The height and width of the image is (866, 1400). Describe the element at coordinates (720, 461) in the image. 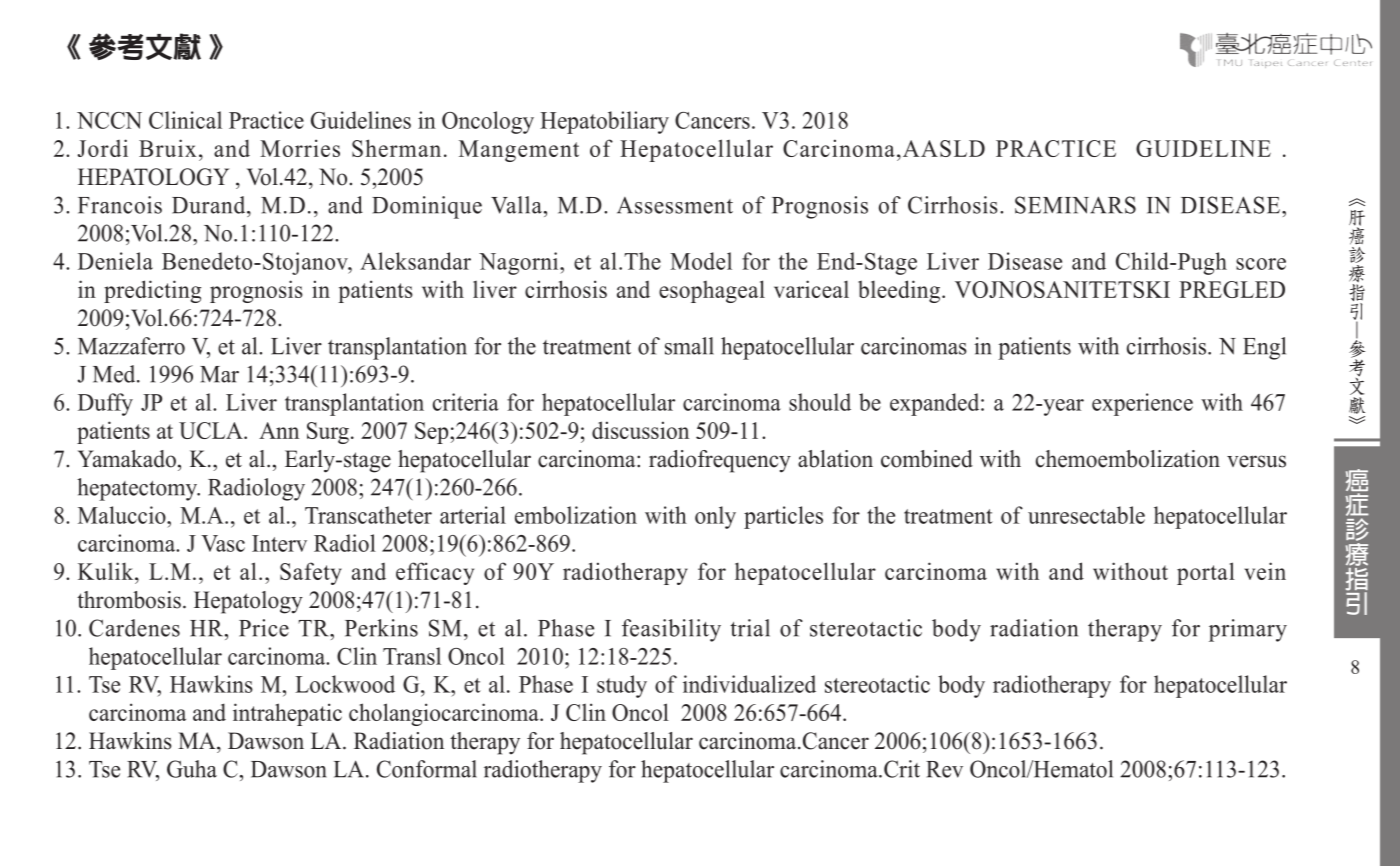

I see `radiofrequency` at that location.
